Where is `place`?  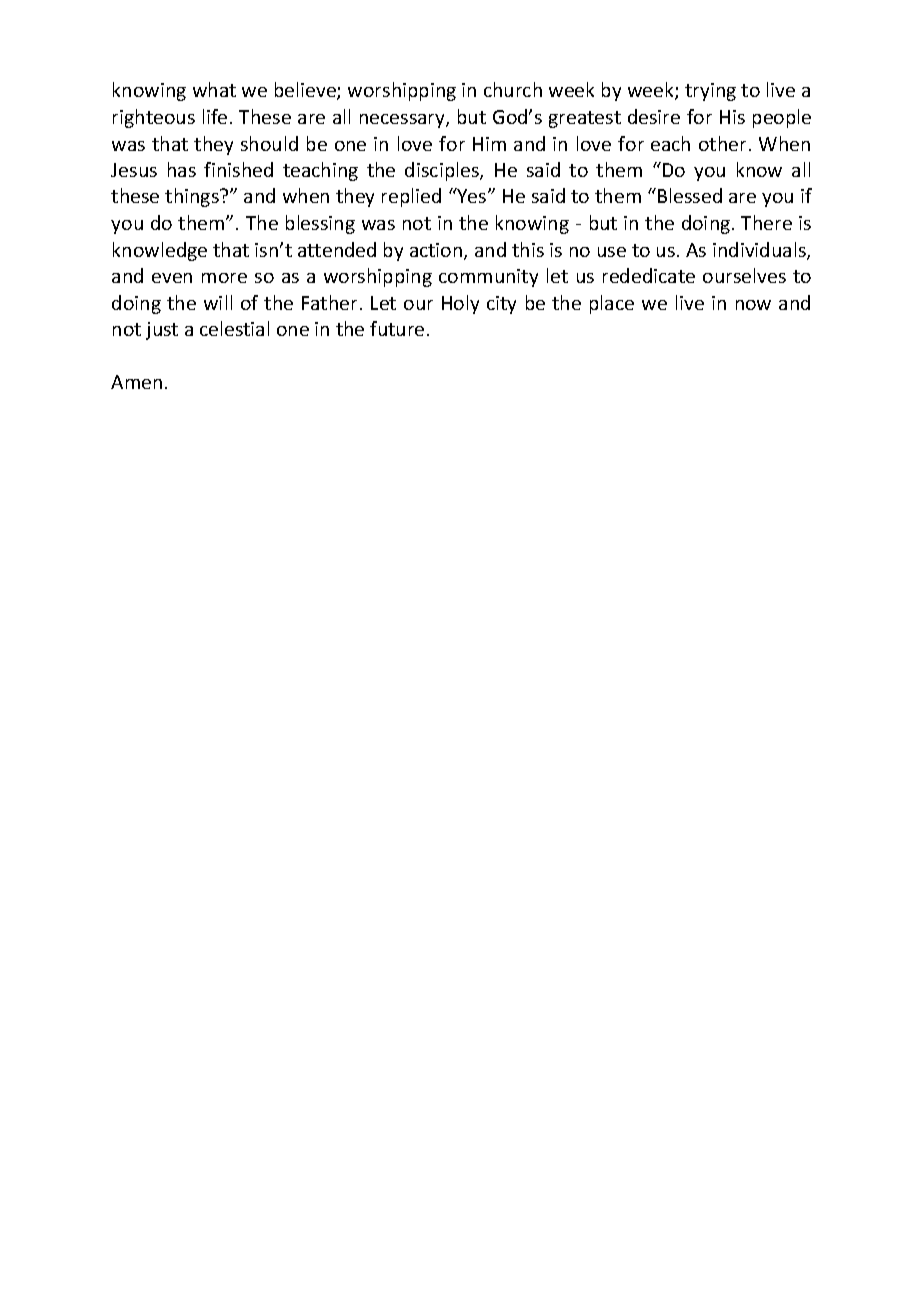
place is located at coordinates (612, 304).
